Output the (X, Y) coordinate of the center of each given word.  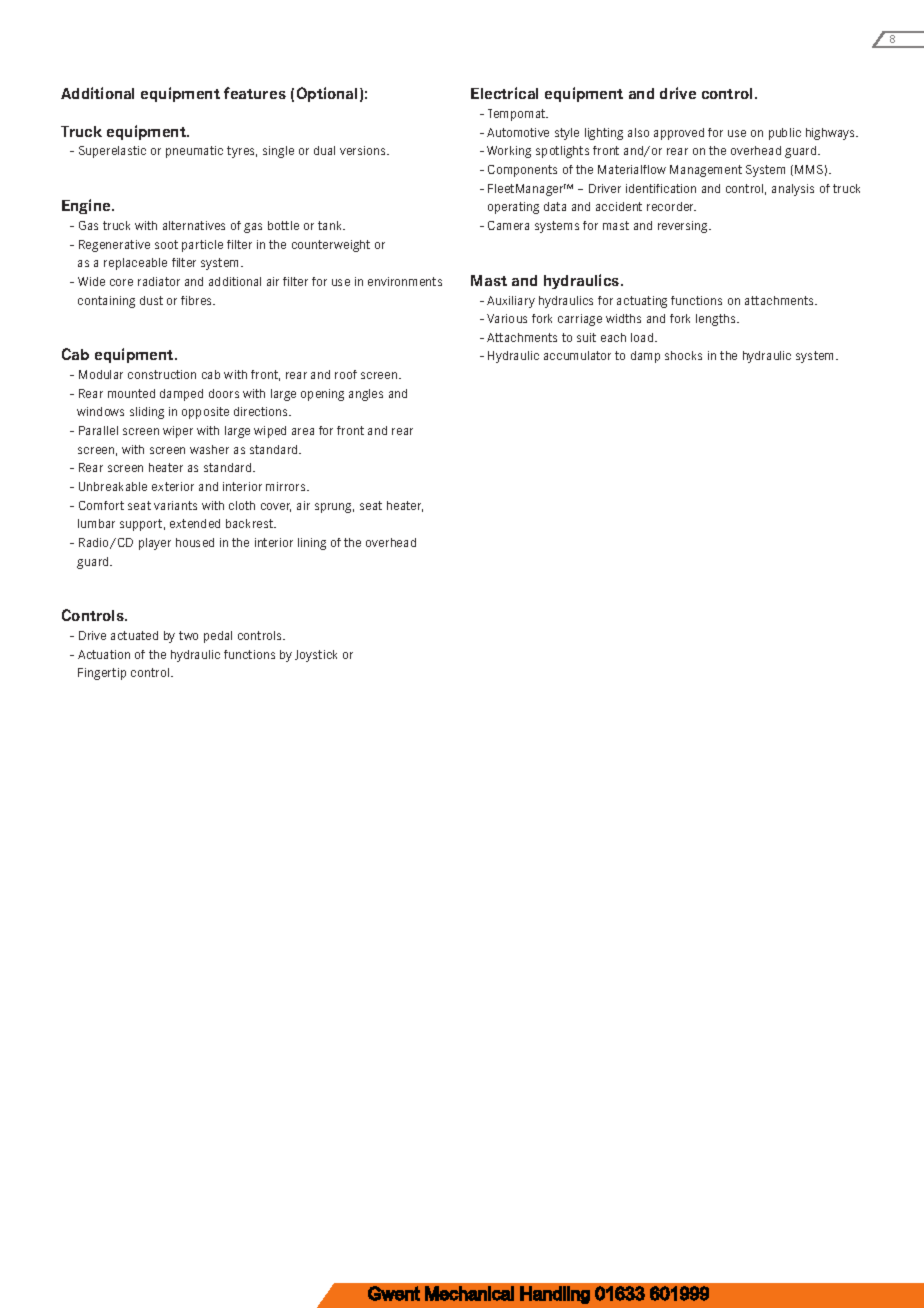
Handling (555, 1295)
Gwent (394, 1293)
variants (175, 505)
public (785, 134)
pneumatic (194, 152)
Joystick (316, 656)
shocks (683, 355)
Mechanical (469, 1293)
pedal (218, 637)
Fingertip (102, 674)
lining (312, 544)
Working (509, 152)
